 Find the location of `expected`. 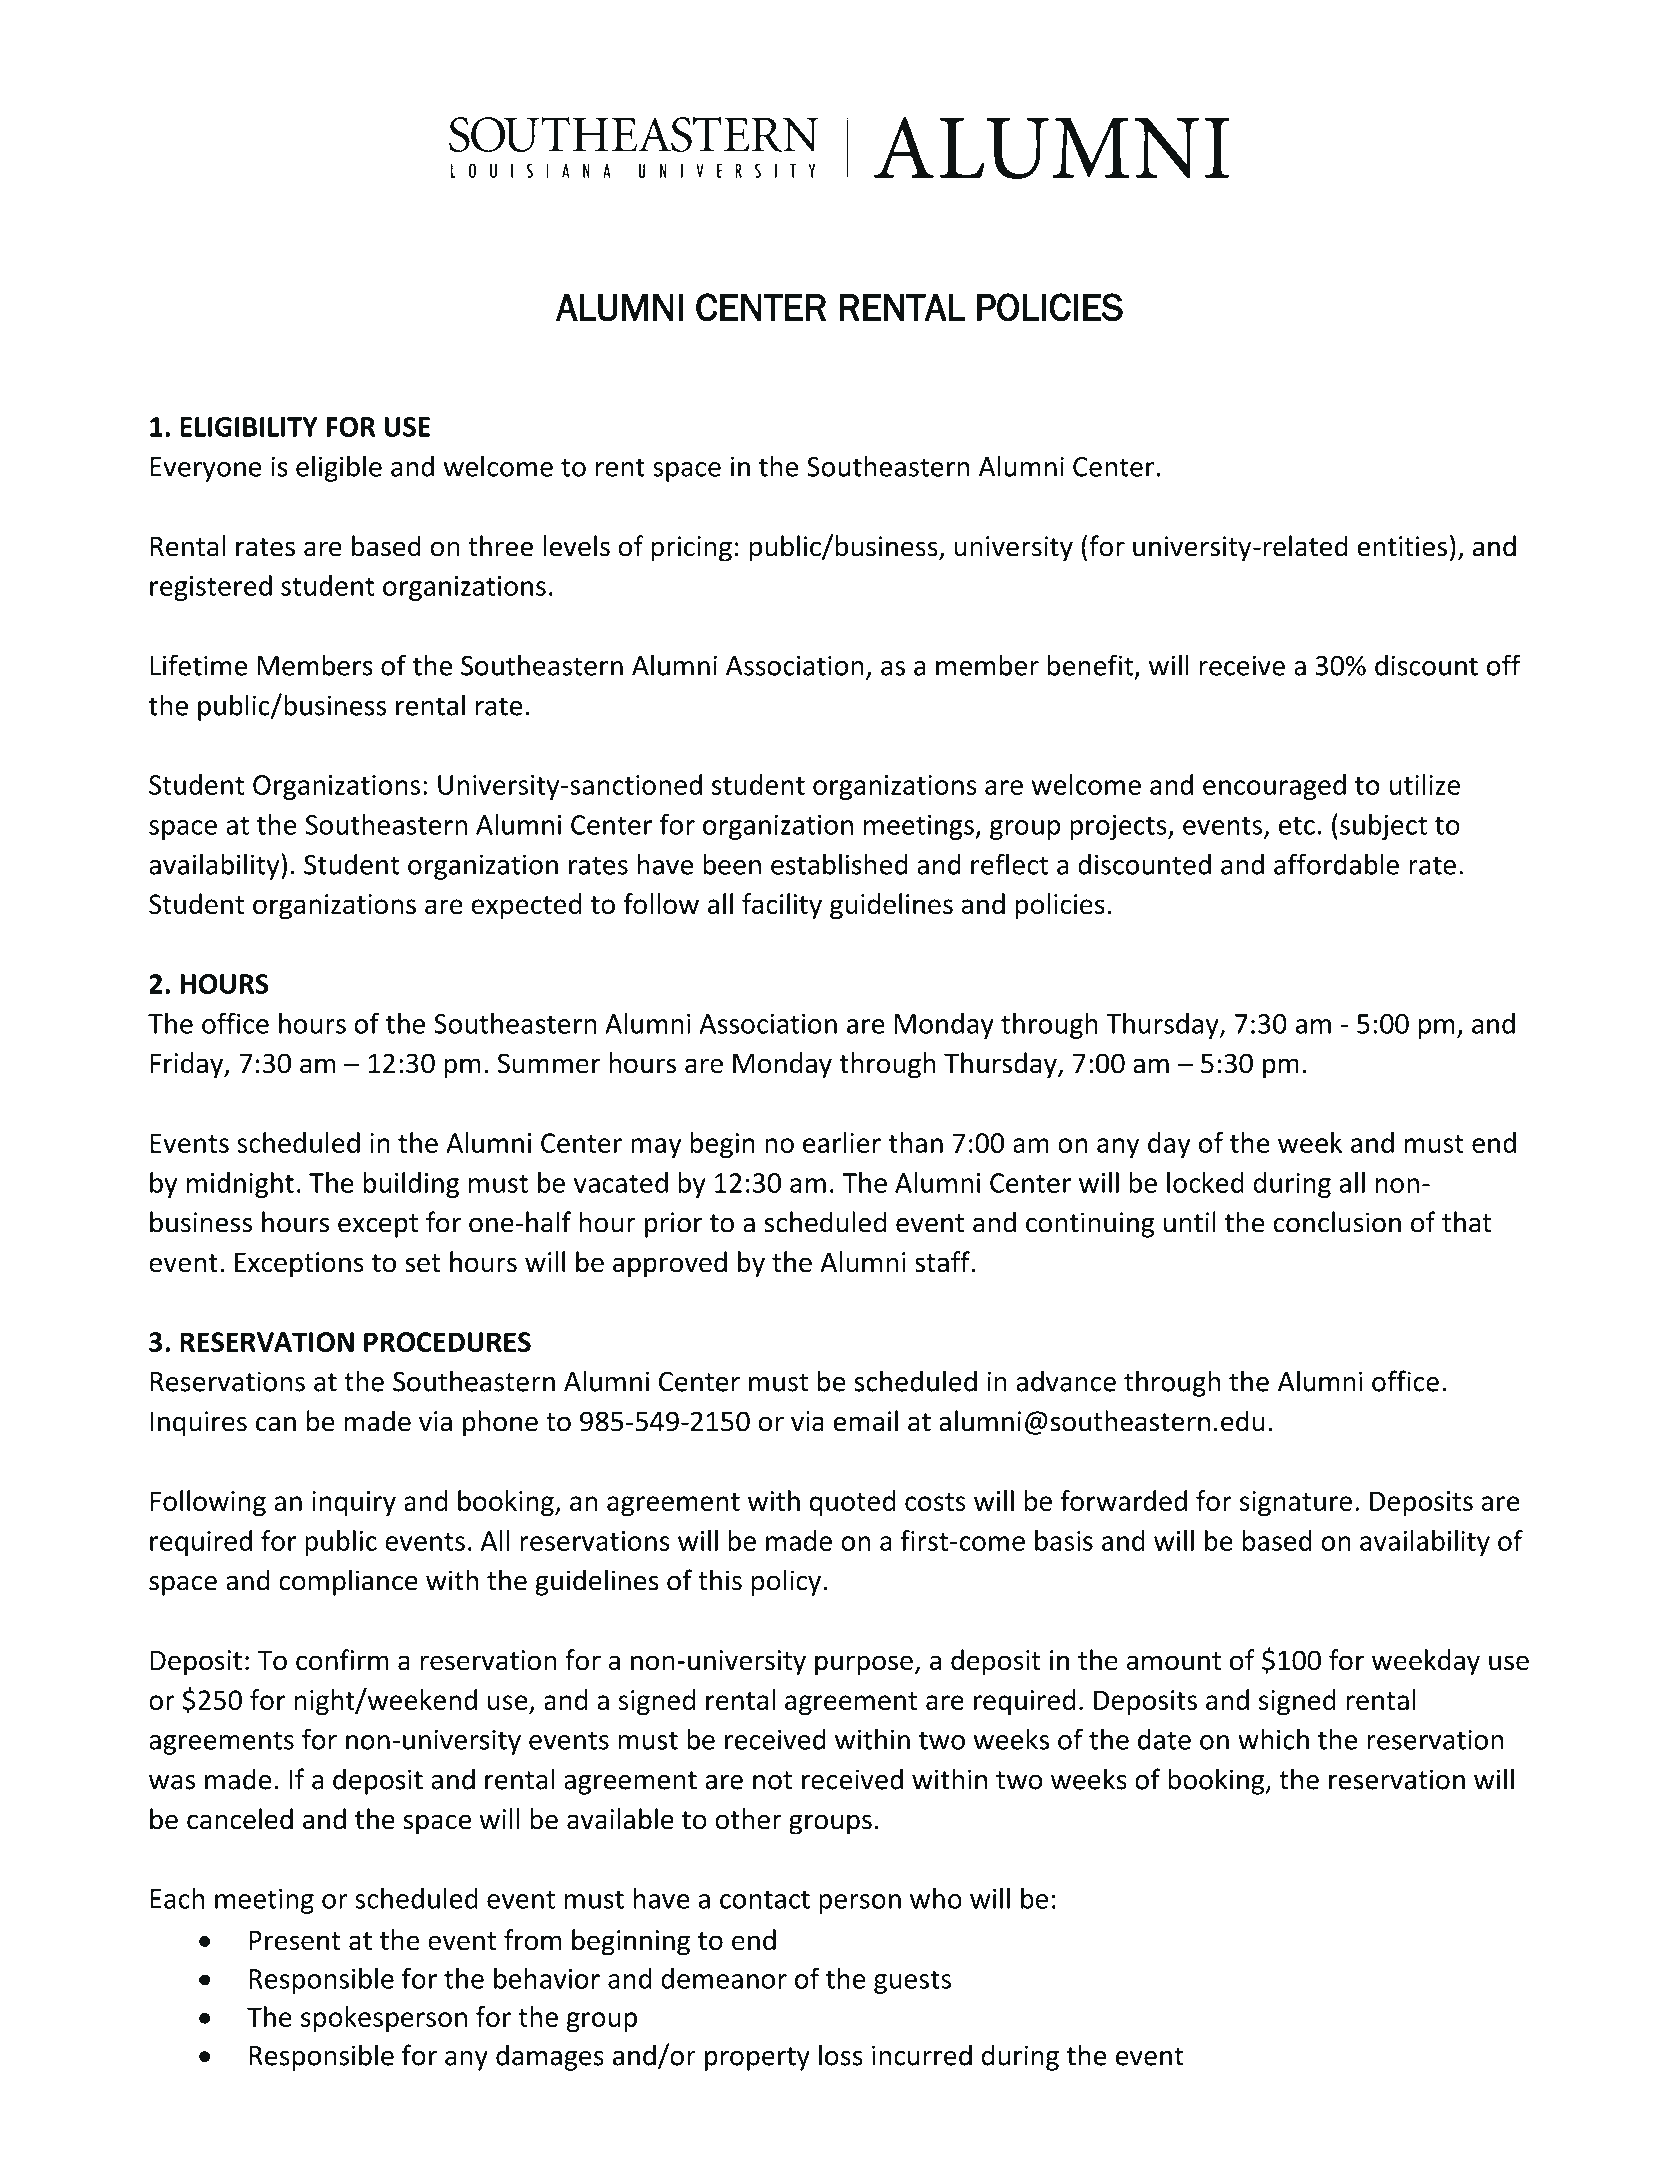

expected is located at coordinates (526, 906).
